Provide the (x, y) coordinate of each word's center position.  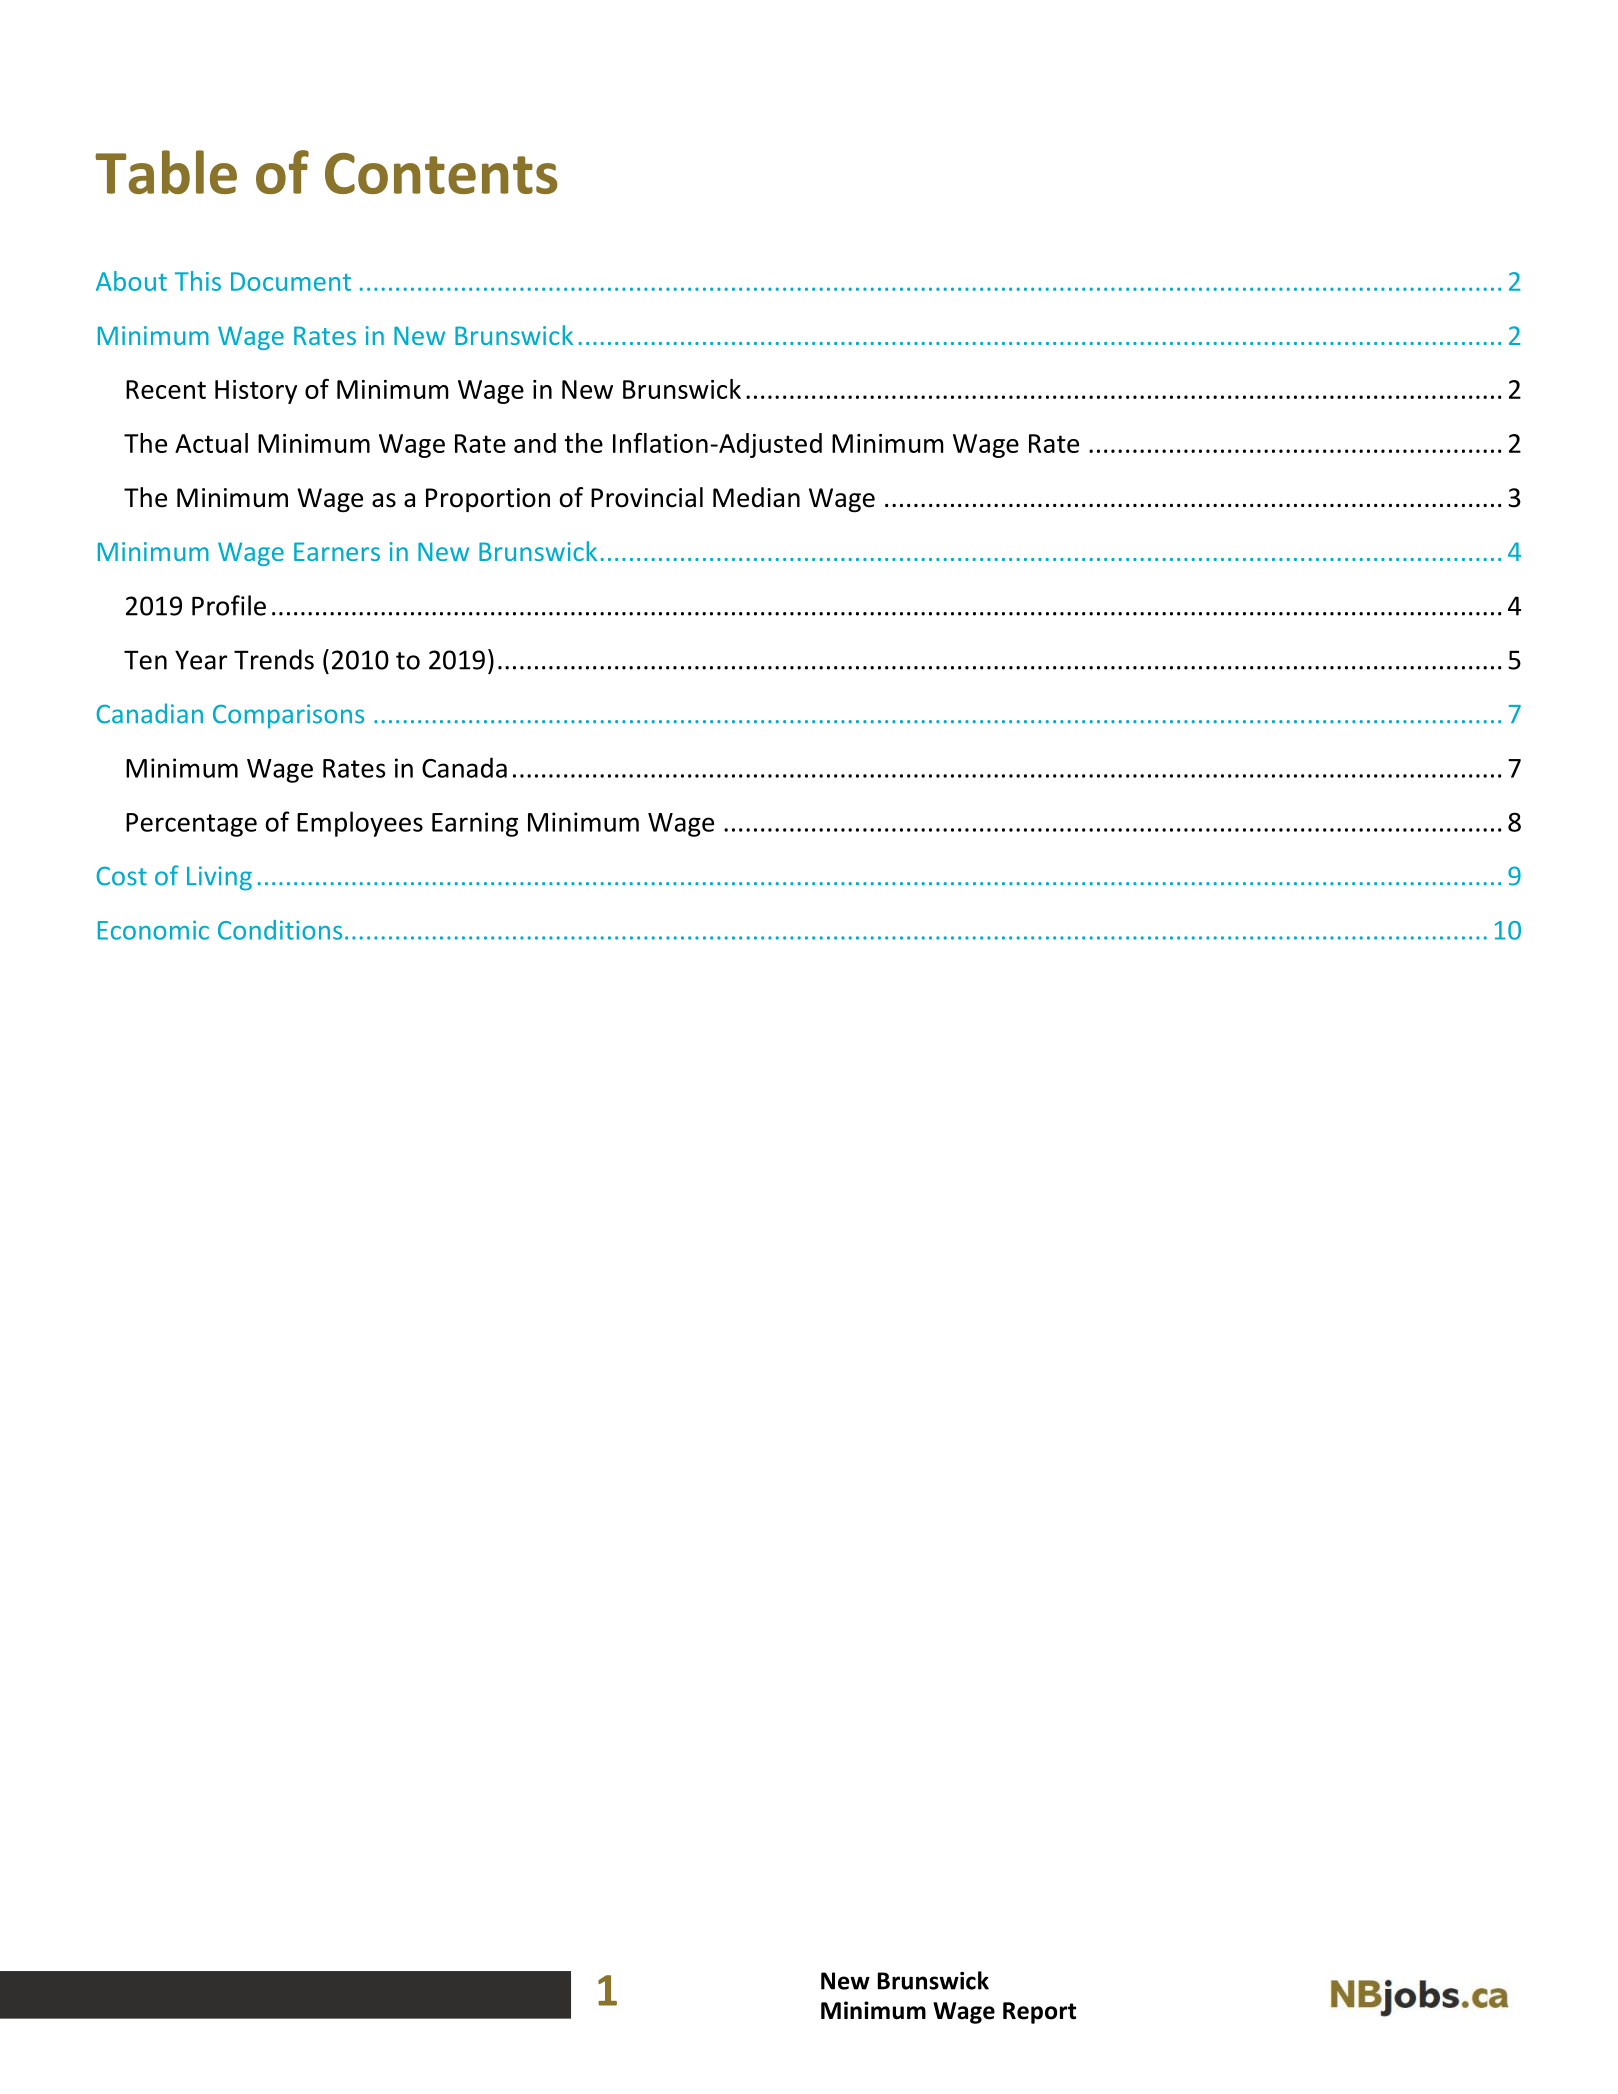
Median (756, 497)
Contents (441, 173)
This (198, 281)
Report (1039, 2013)
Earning (475, 824)
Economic (153, 930)
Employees (360, 824)
